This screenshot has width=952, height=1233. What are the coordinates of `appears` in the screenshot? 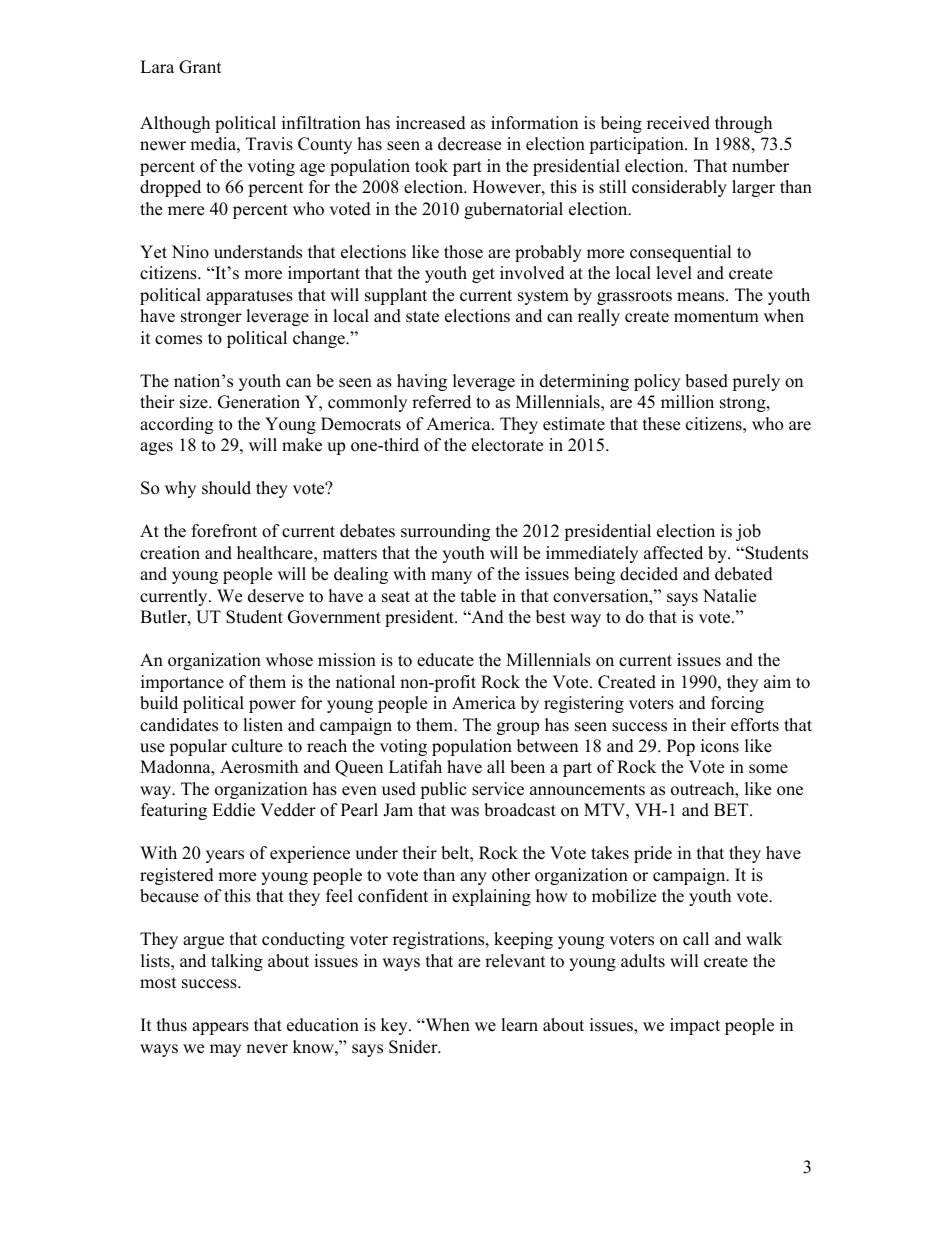 It's located at (220, 1028).
